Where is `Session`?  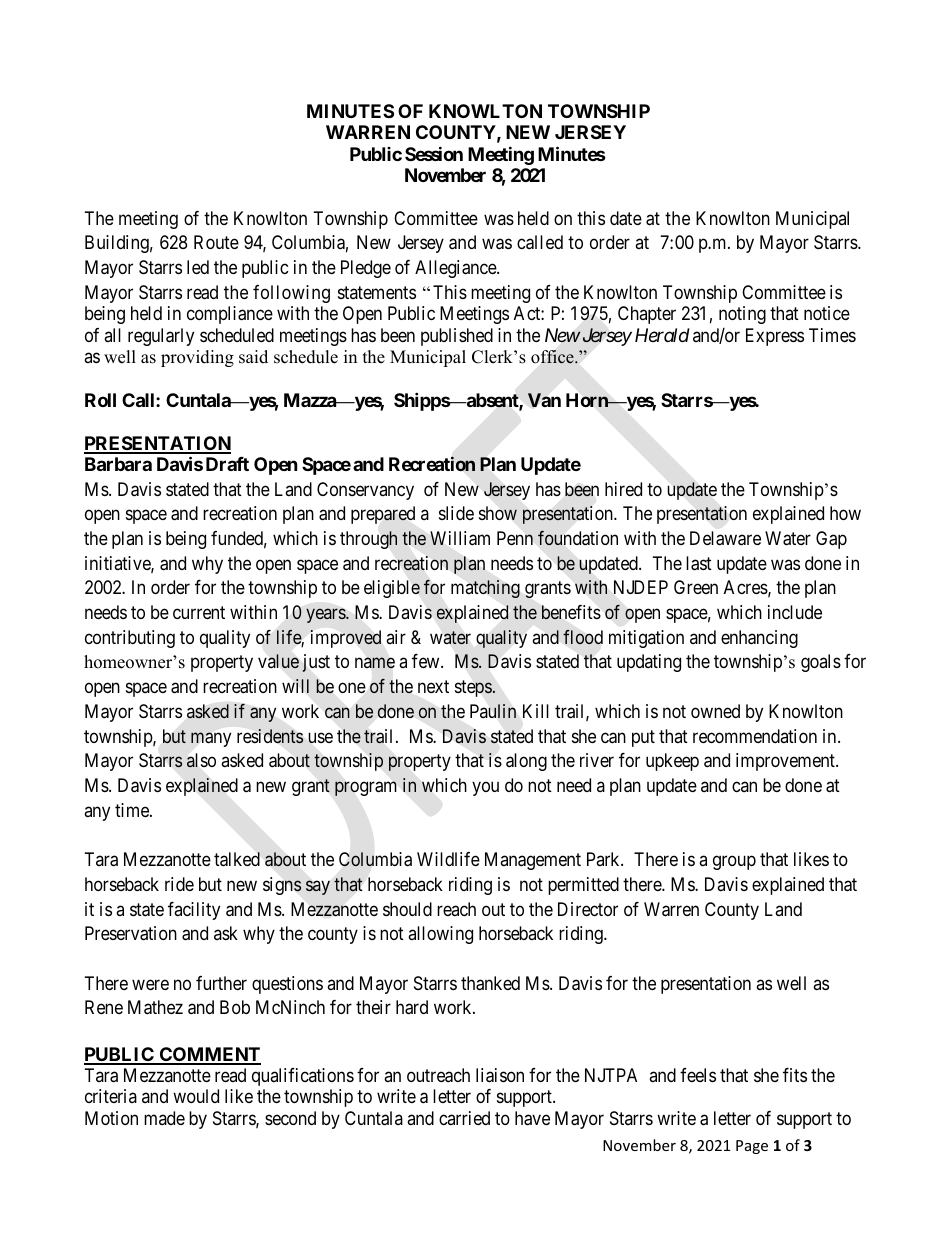 Session is located at coordinates (434, 153).
